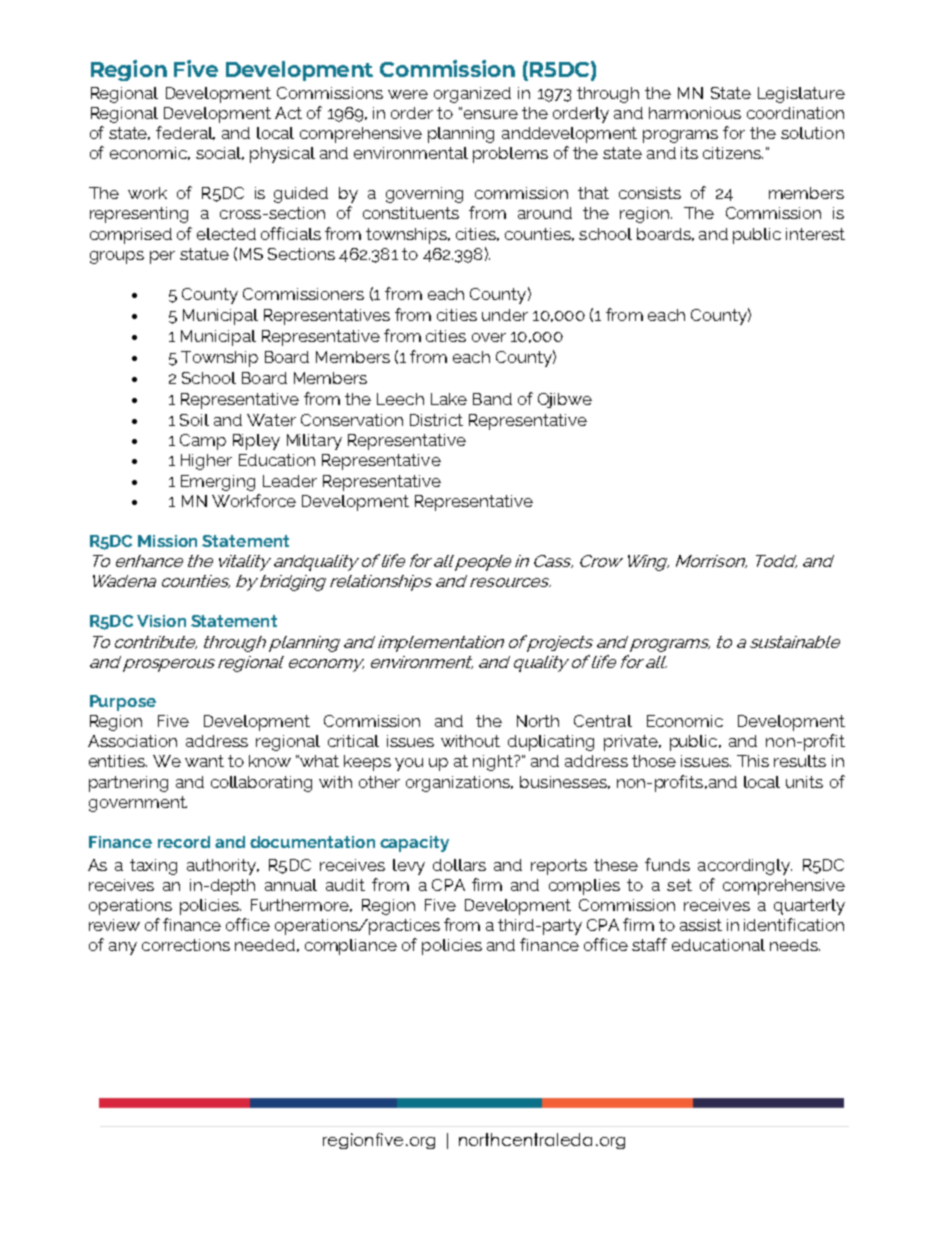 This screenshot has width=952, height=1233. What do you see at coordinates (565, 400) in the screenshot?
I see `Ojibwe` at bounding box center [565, 400].
